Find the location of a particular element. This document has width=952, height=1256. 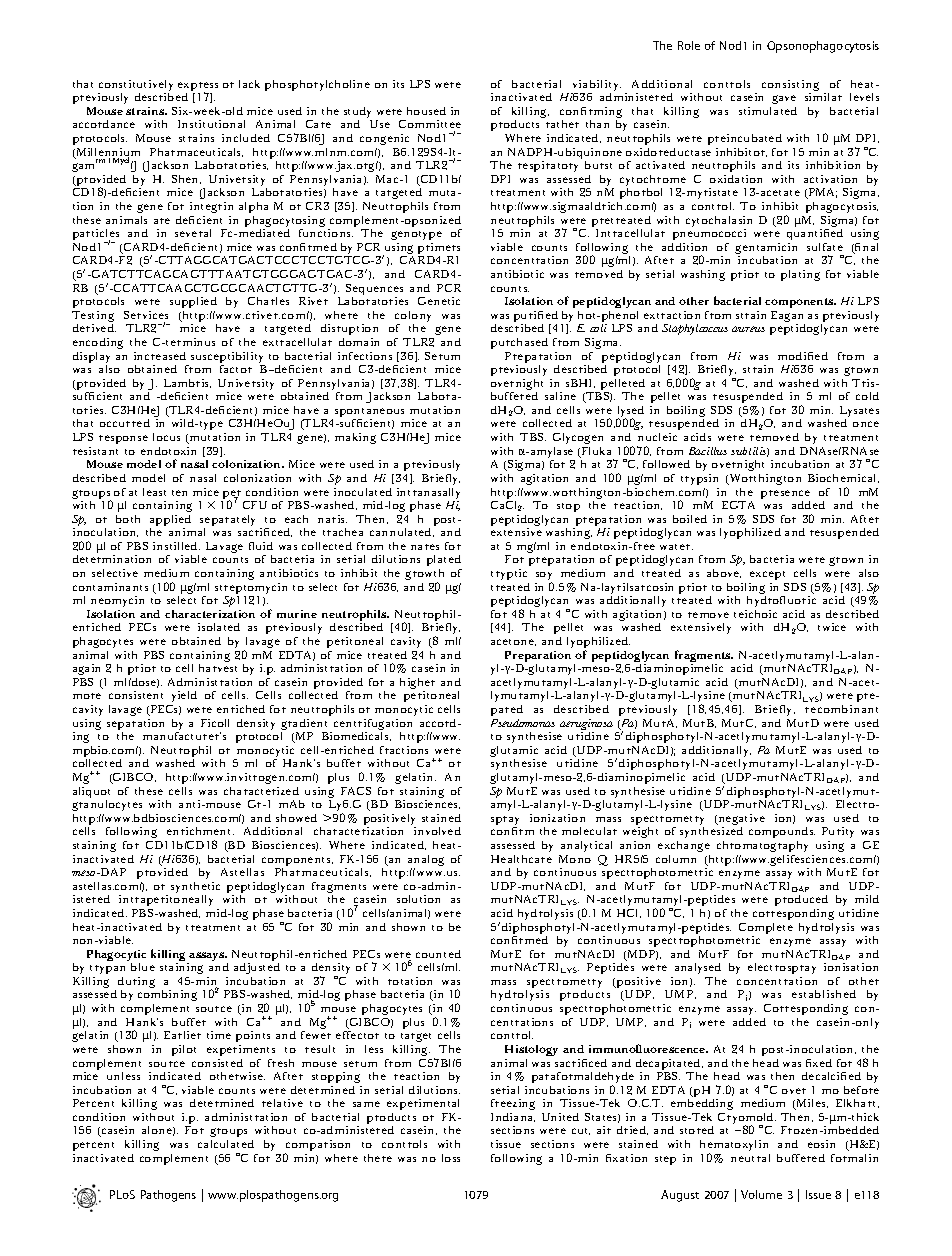

express is located at coordinates (198, 88).
